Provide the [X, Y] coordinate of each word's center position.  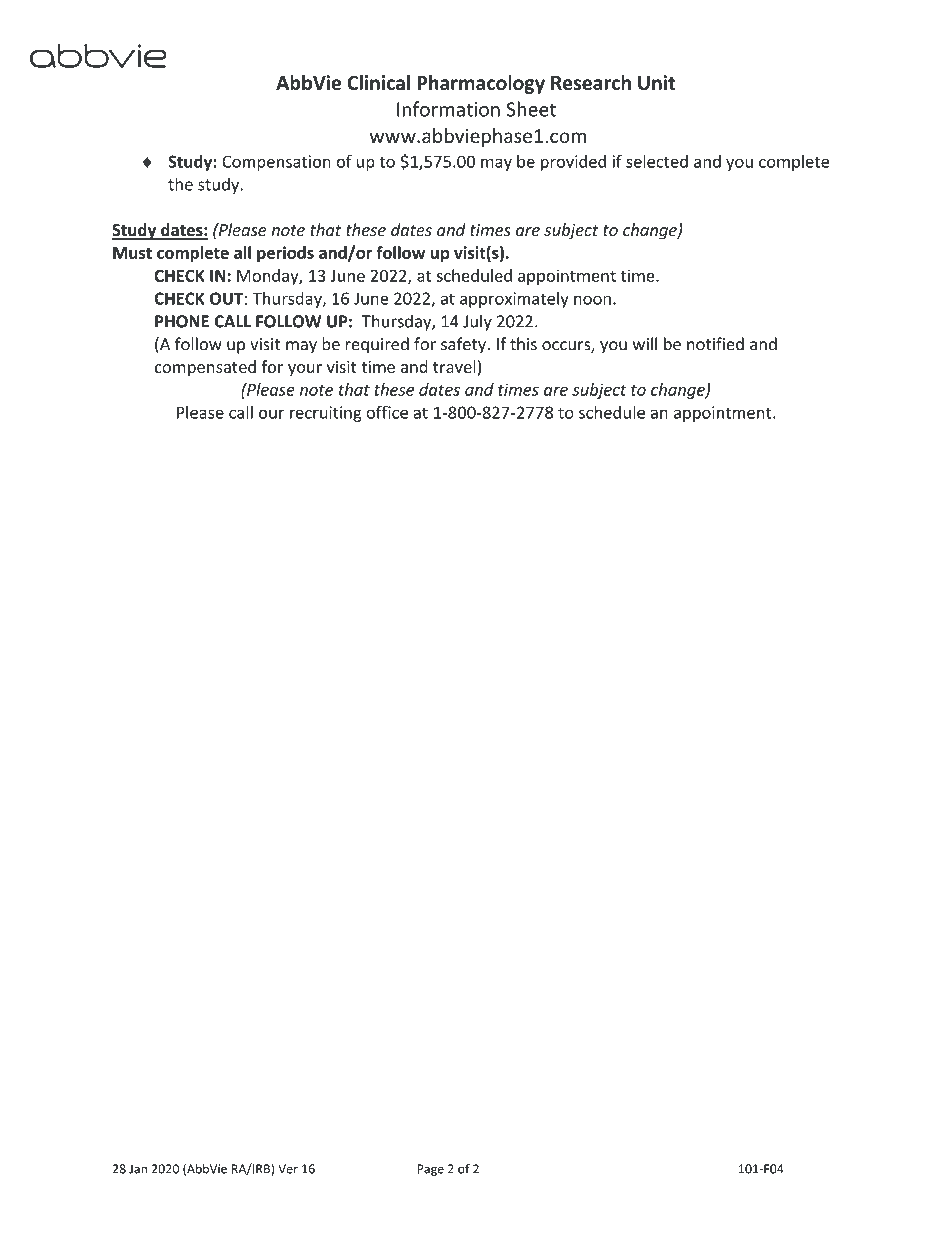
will [645, 343]
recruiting [326, 414]
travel [454, 366]
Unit [656, 82]
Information [448, 109]
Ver [288, 1169]
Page [431, 1170]
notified [715, 344]
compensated [205, 368]
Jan [138, 1169]
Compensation [276, 163]
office [387, 412]
